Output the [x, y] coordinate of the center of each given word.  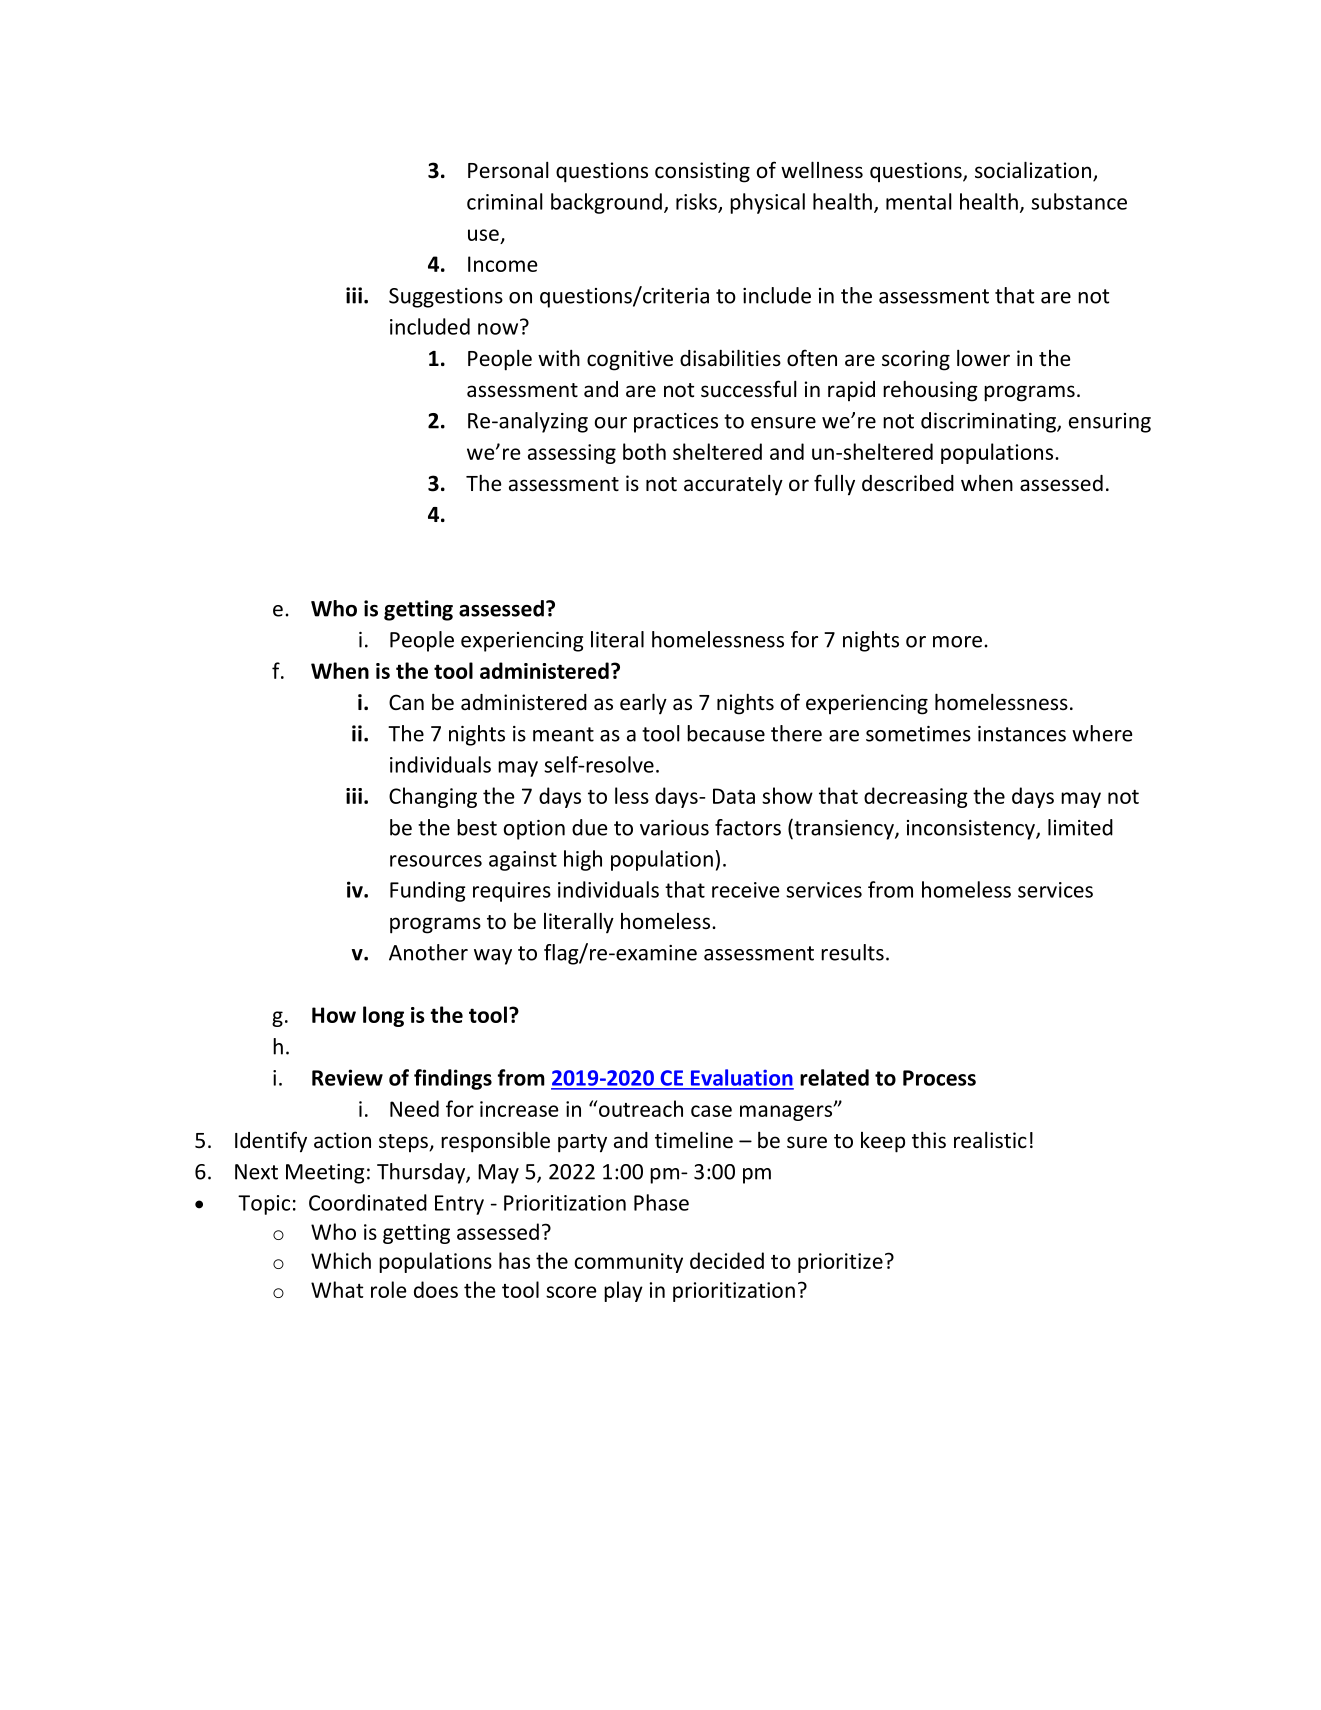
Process [939, 1078]
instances [1022, 734]
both [644, 451]
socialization [1034, 171]
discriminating [989, 422]
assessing [572, 454]
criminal [505, 201]
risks [697, 202]
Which [341, 1260]
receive [745, 890]
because [726, 733]
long [383, 1016]
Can [406, 702]
